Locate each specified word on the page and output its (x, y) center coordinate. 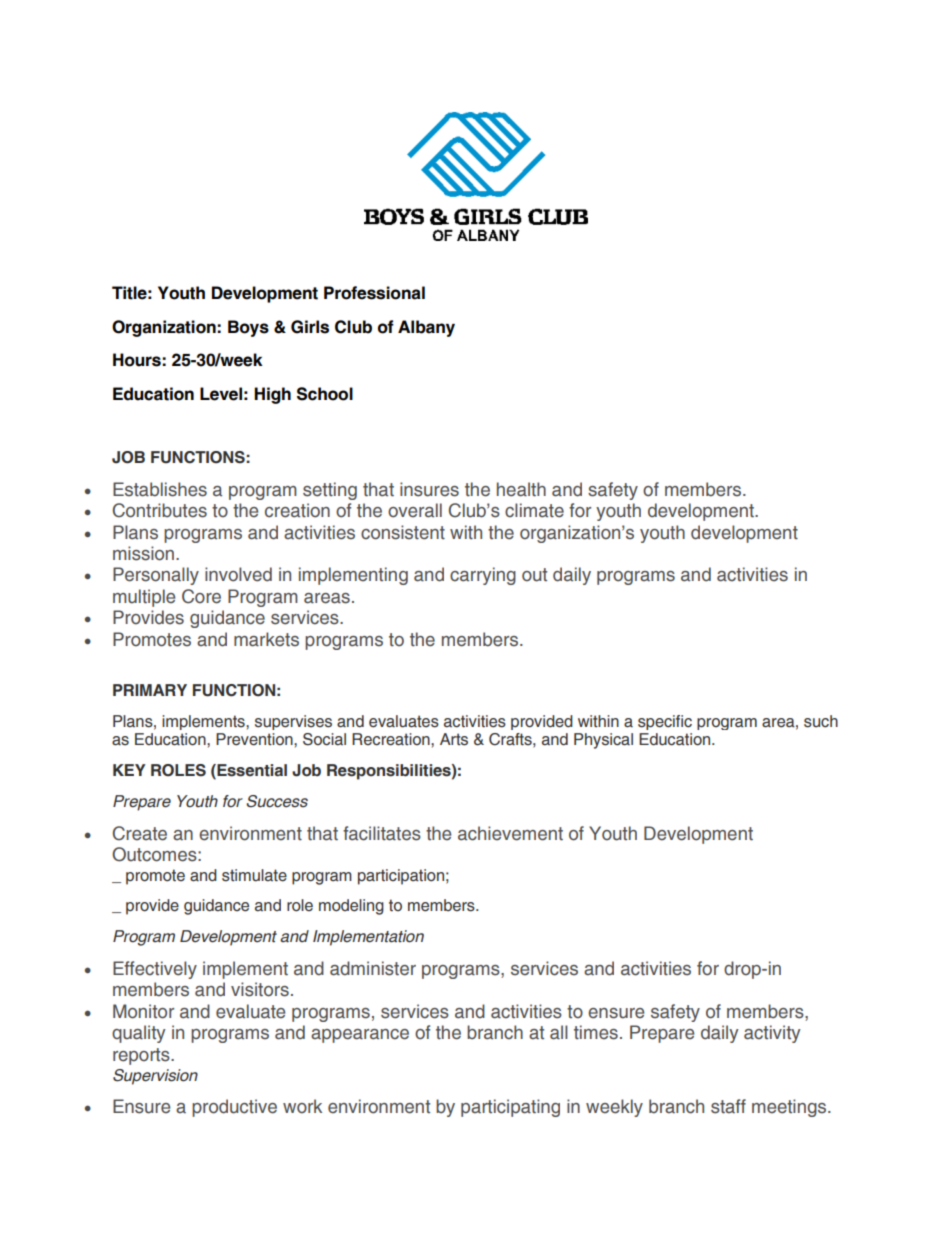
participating (510, 1108)
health (521, 489)
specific (665, 722)
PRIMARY (150, 690)
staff (728, 1106)
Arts (454, 739)
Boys (248, 328)
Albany (426, 328)
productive (234, 1108)
